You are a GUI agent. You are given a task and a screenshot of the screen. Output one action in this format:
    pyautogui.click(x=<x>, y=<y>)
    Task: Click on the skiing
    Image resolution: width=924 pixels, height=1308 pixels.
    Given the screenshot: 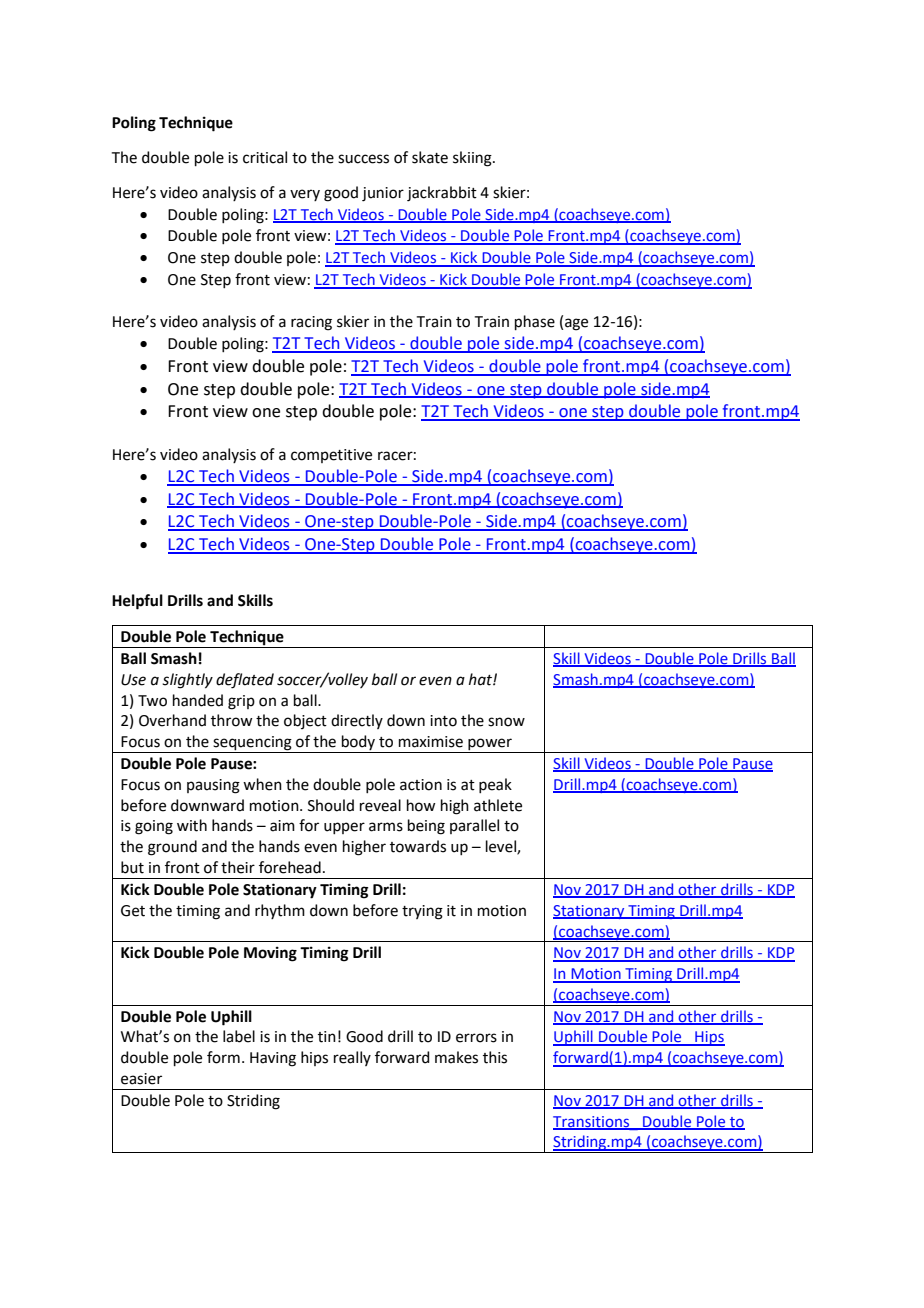 What is the action you would take?
    pyautogui.click(x=473, y=159)
